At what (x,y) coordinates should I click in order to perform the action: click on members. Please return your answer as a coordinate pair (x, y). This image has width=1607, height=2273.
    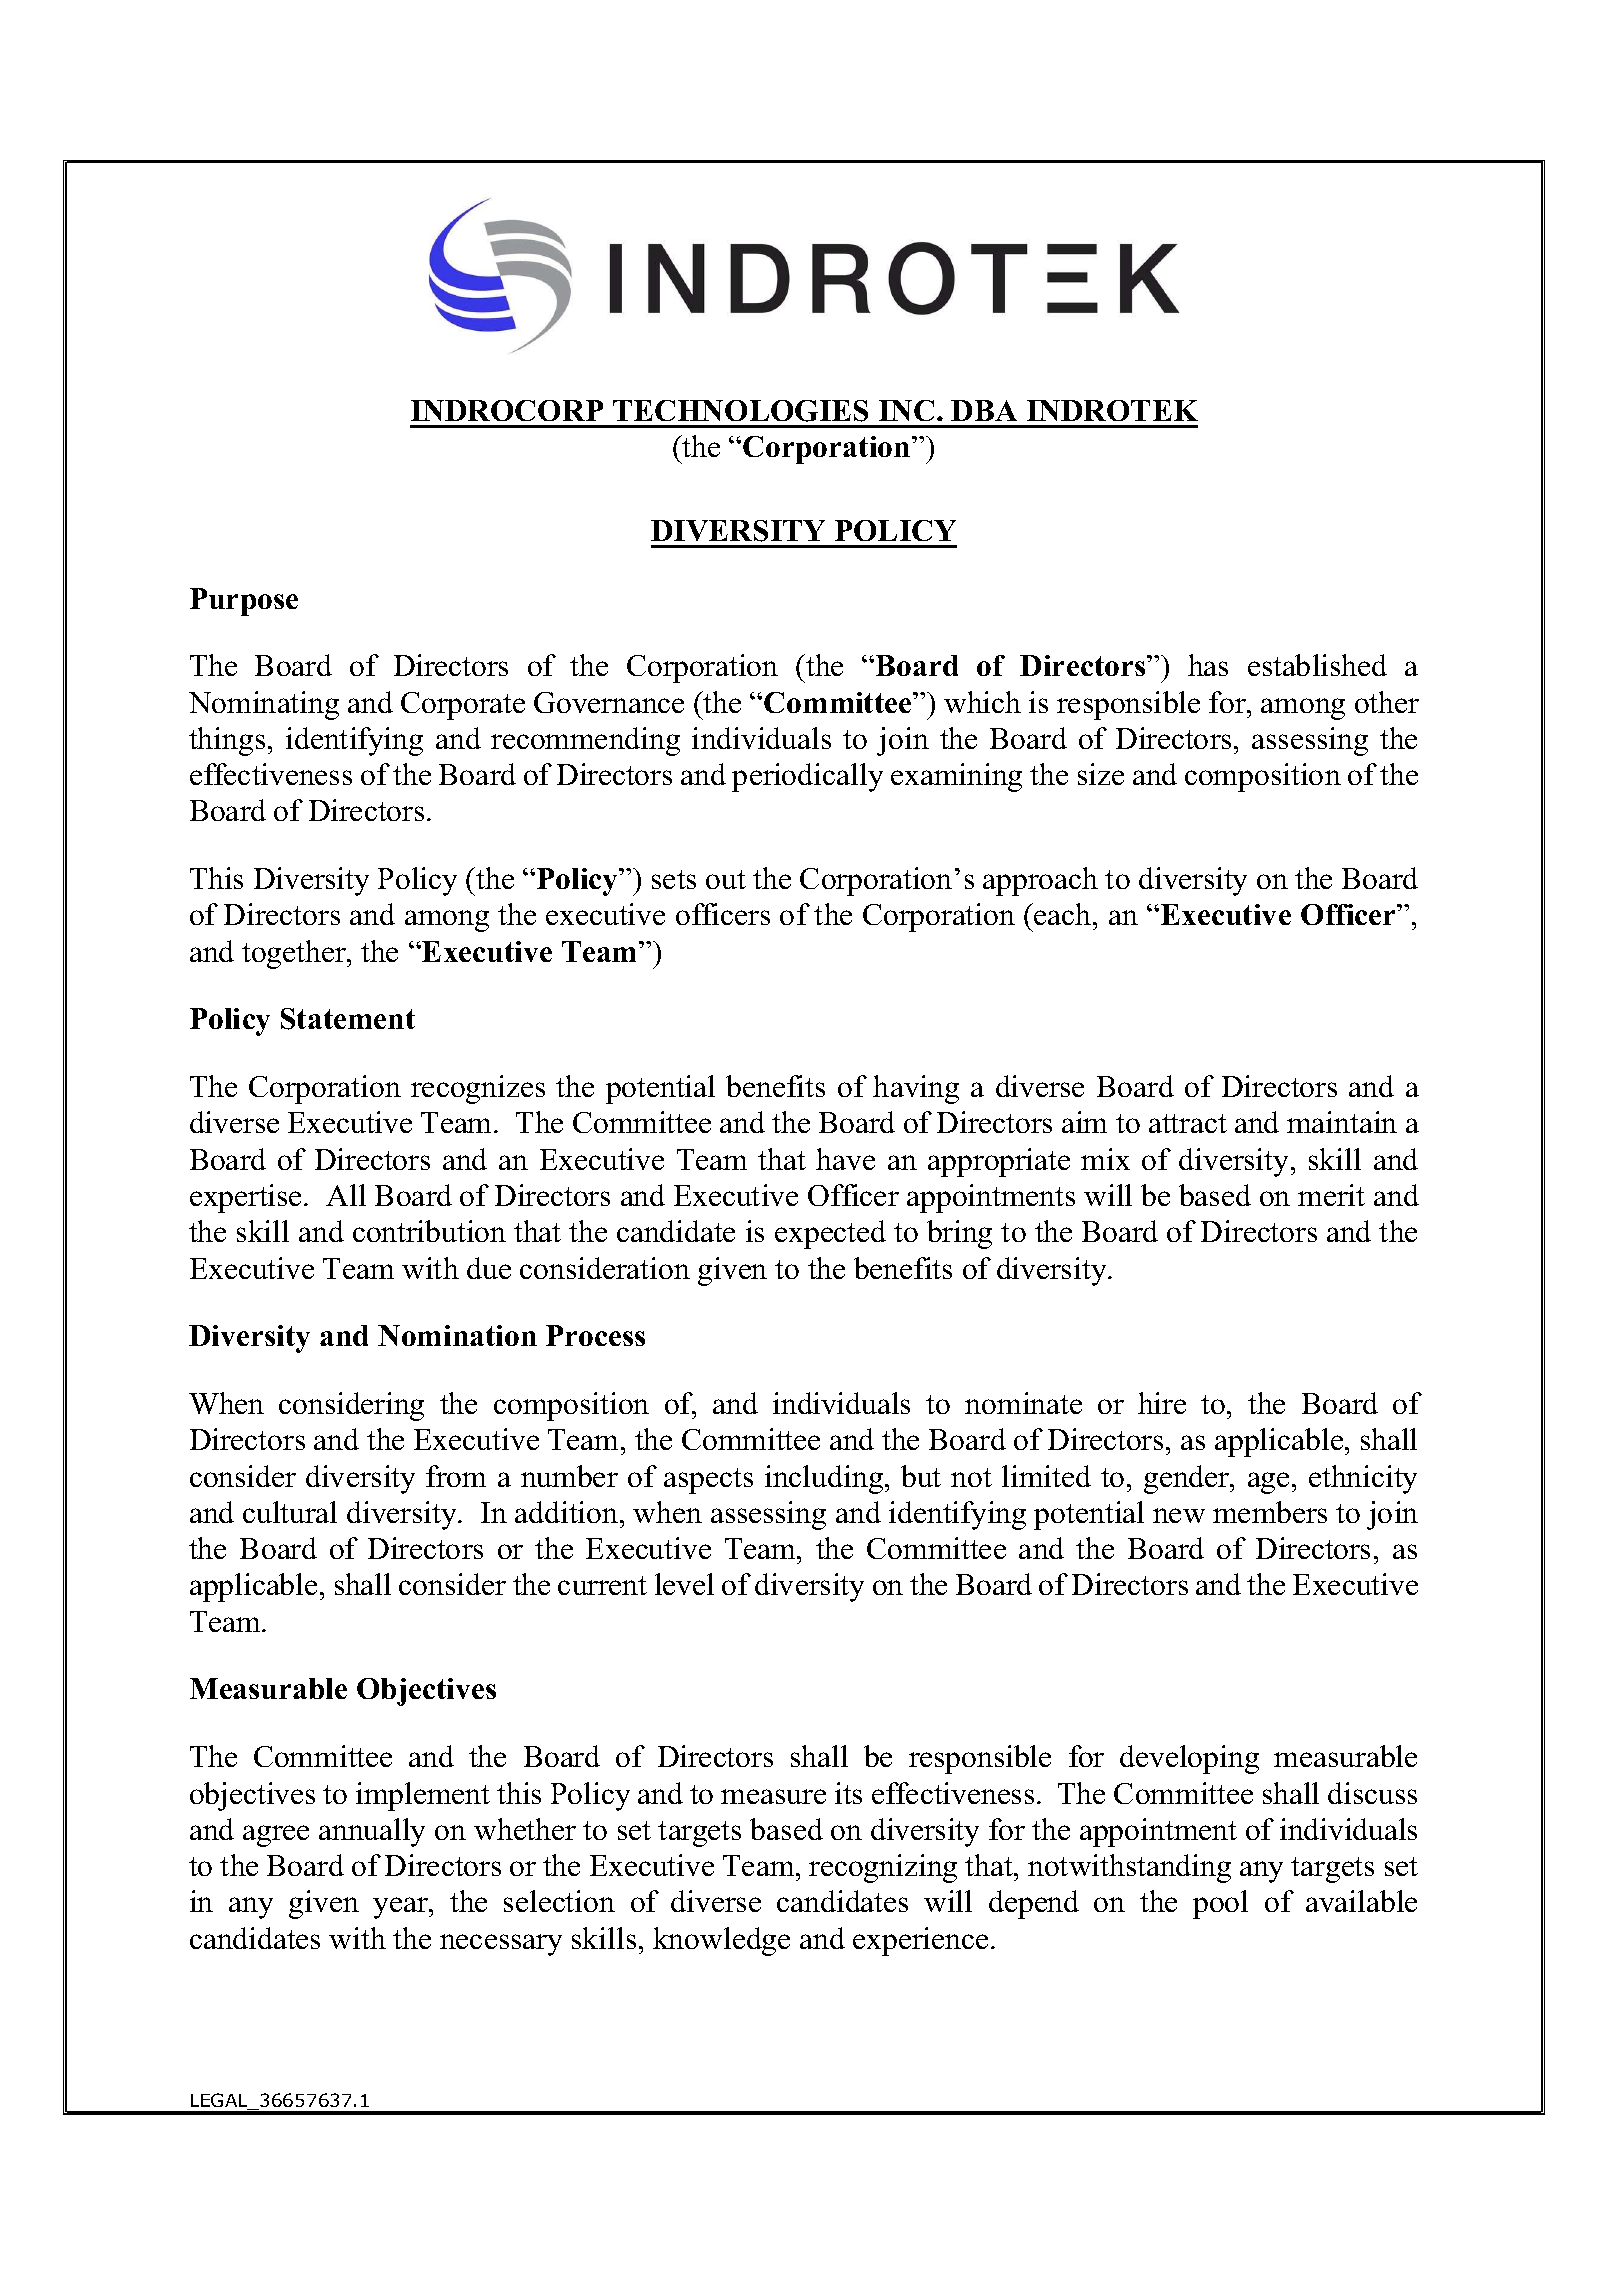
    Looking at the image, I should click on (1270, 1512).
